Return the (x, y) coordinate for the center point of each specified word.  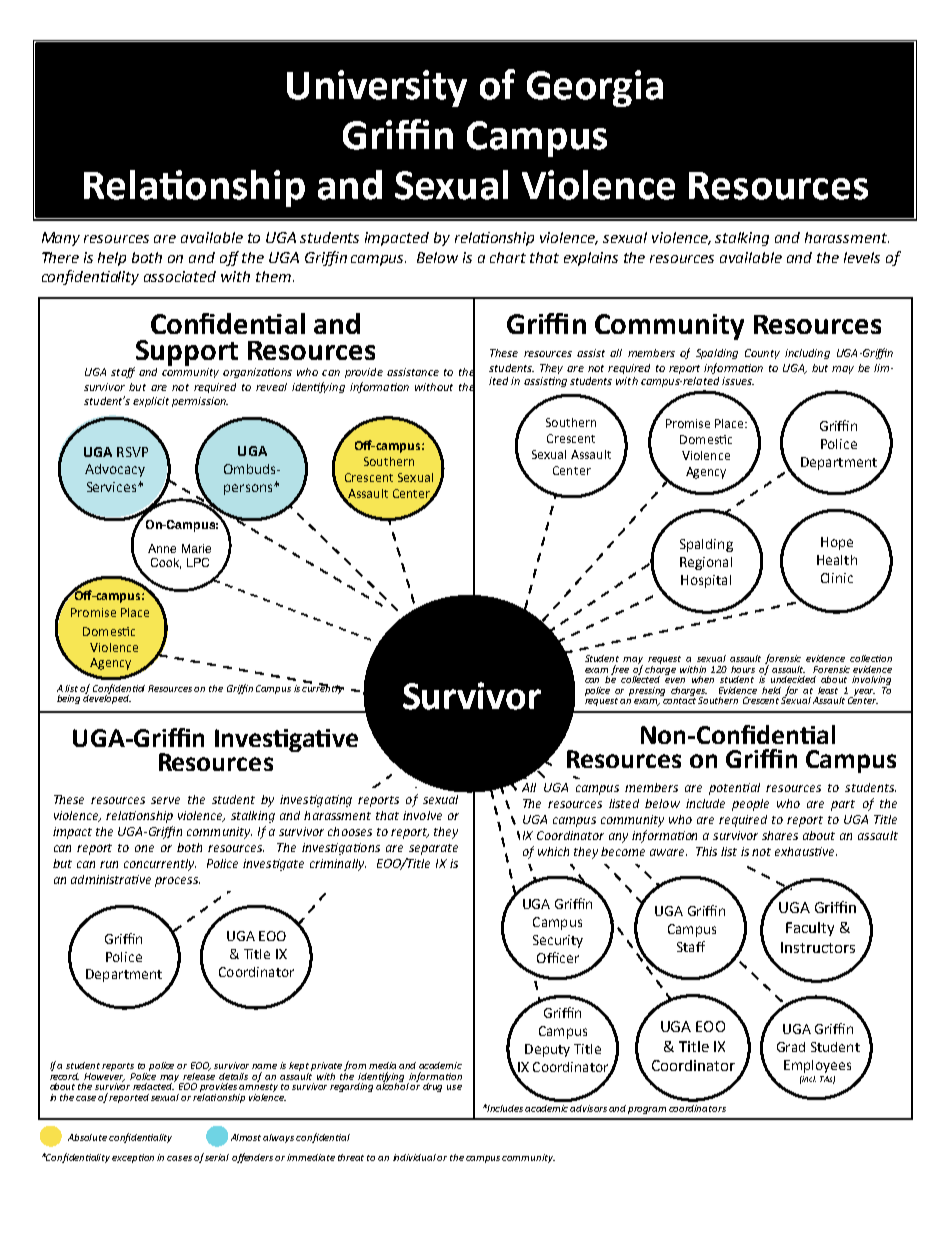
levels (862, 257)
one (144, 848)
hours (743, 669)
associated (180, 276)
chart (508, 257)
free (620, 670)
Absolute (87, 1137)
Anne (162, 548)
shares (780, 835)
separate (433, 849)
